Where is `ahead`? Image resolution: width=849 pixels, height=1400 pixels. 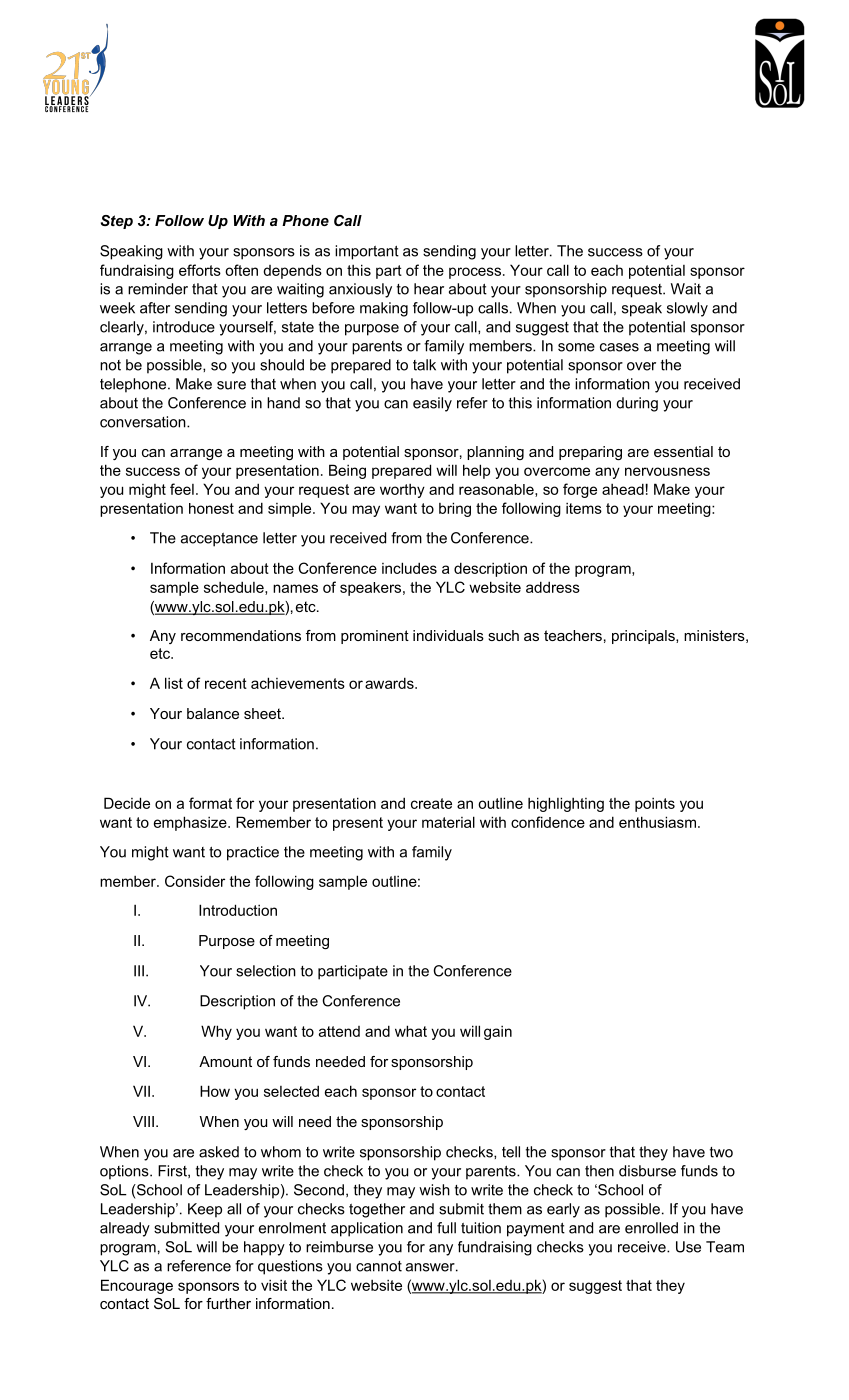 ahead is located at coordinates (623, 489).
